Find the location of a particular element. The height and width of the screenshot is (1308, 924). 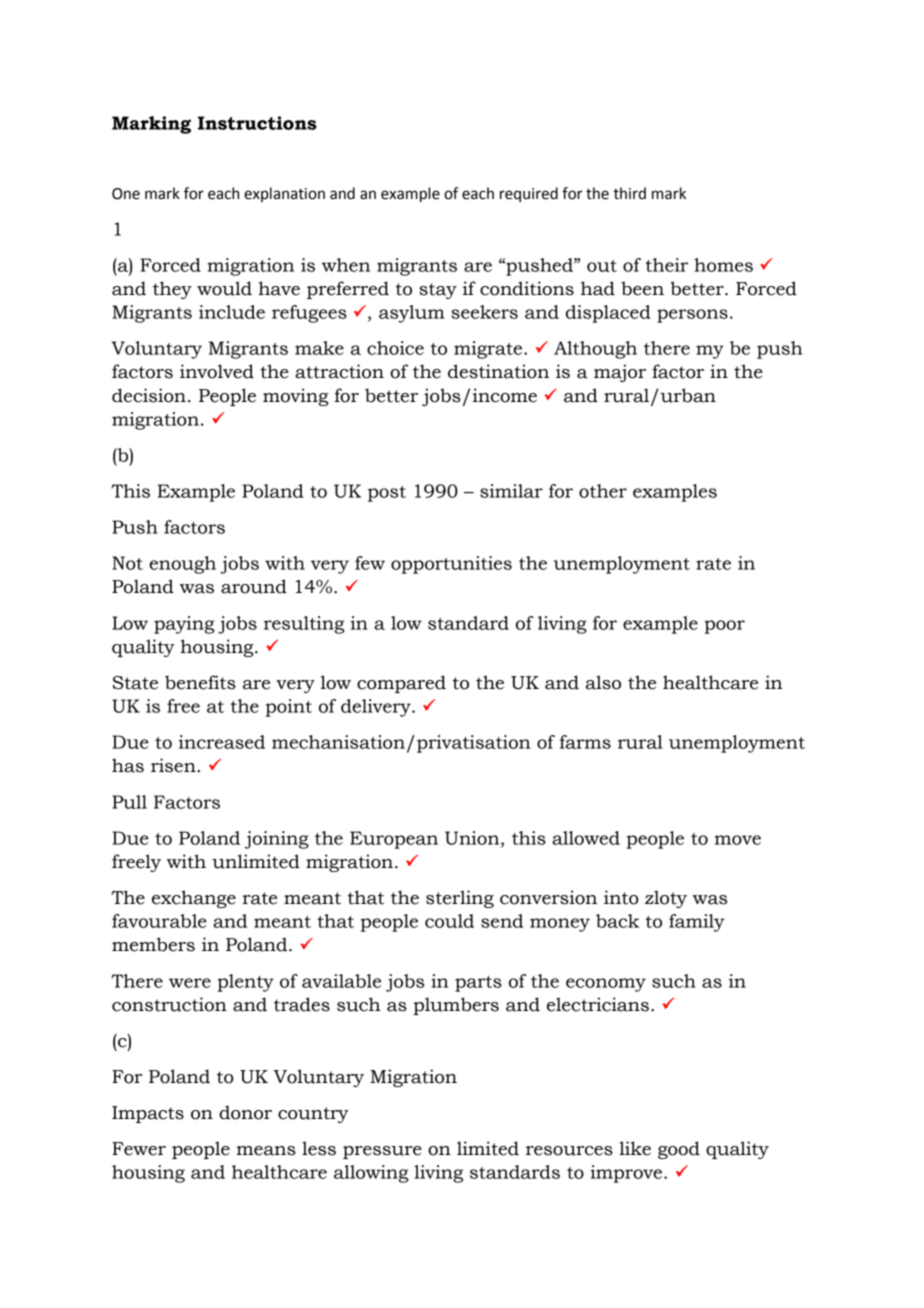

pressure is located at coordinates (382, 1152).
